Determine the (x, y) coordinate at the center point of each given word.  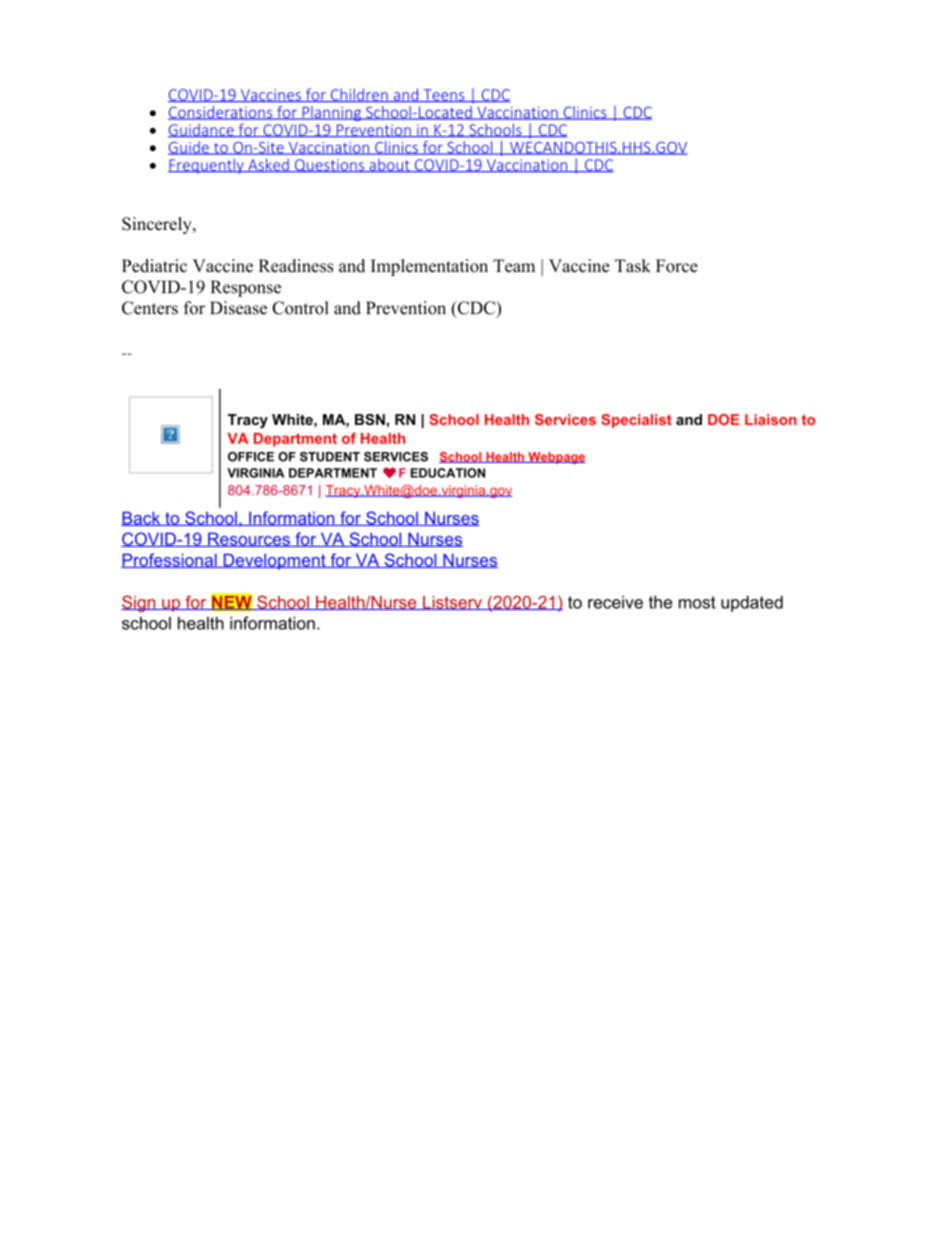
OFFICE (251, 457)
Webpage (556, 458)
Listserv (452, 603)
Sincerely (158, 225)
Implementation (429, 267)
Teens (444, 95)
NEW (232, 602)
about (389, 165)
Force (677, 266)
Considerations (221, 113)
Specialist (636, 421)
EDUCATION (448, 473)
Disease (238, 308)
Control (300, 308)
